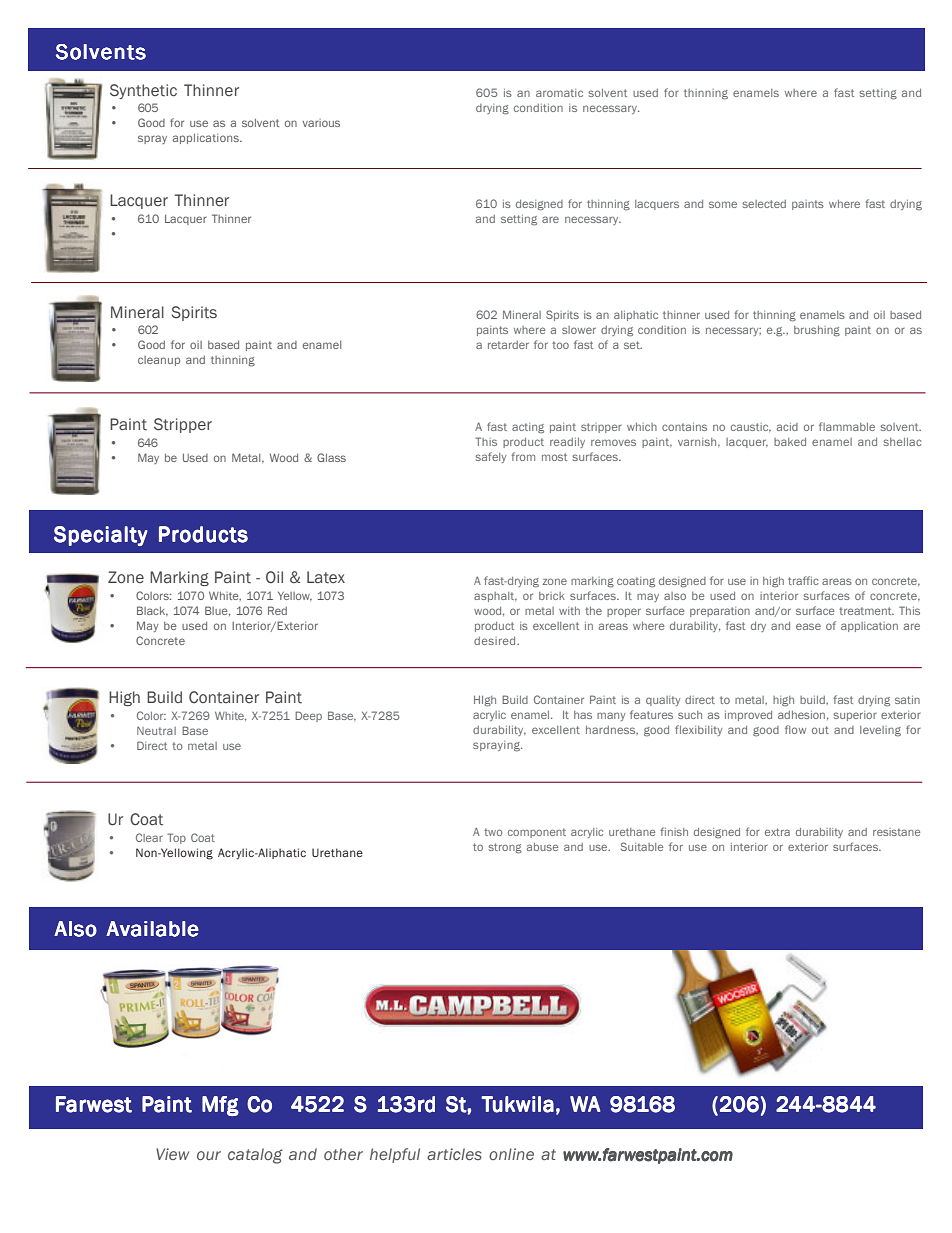  What do you see at coordinates (764, 204) in the document?
I see `selected` at bounding box center [764, 204].
